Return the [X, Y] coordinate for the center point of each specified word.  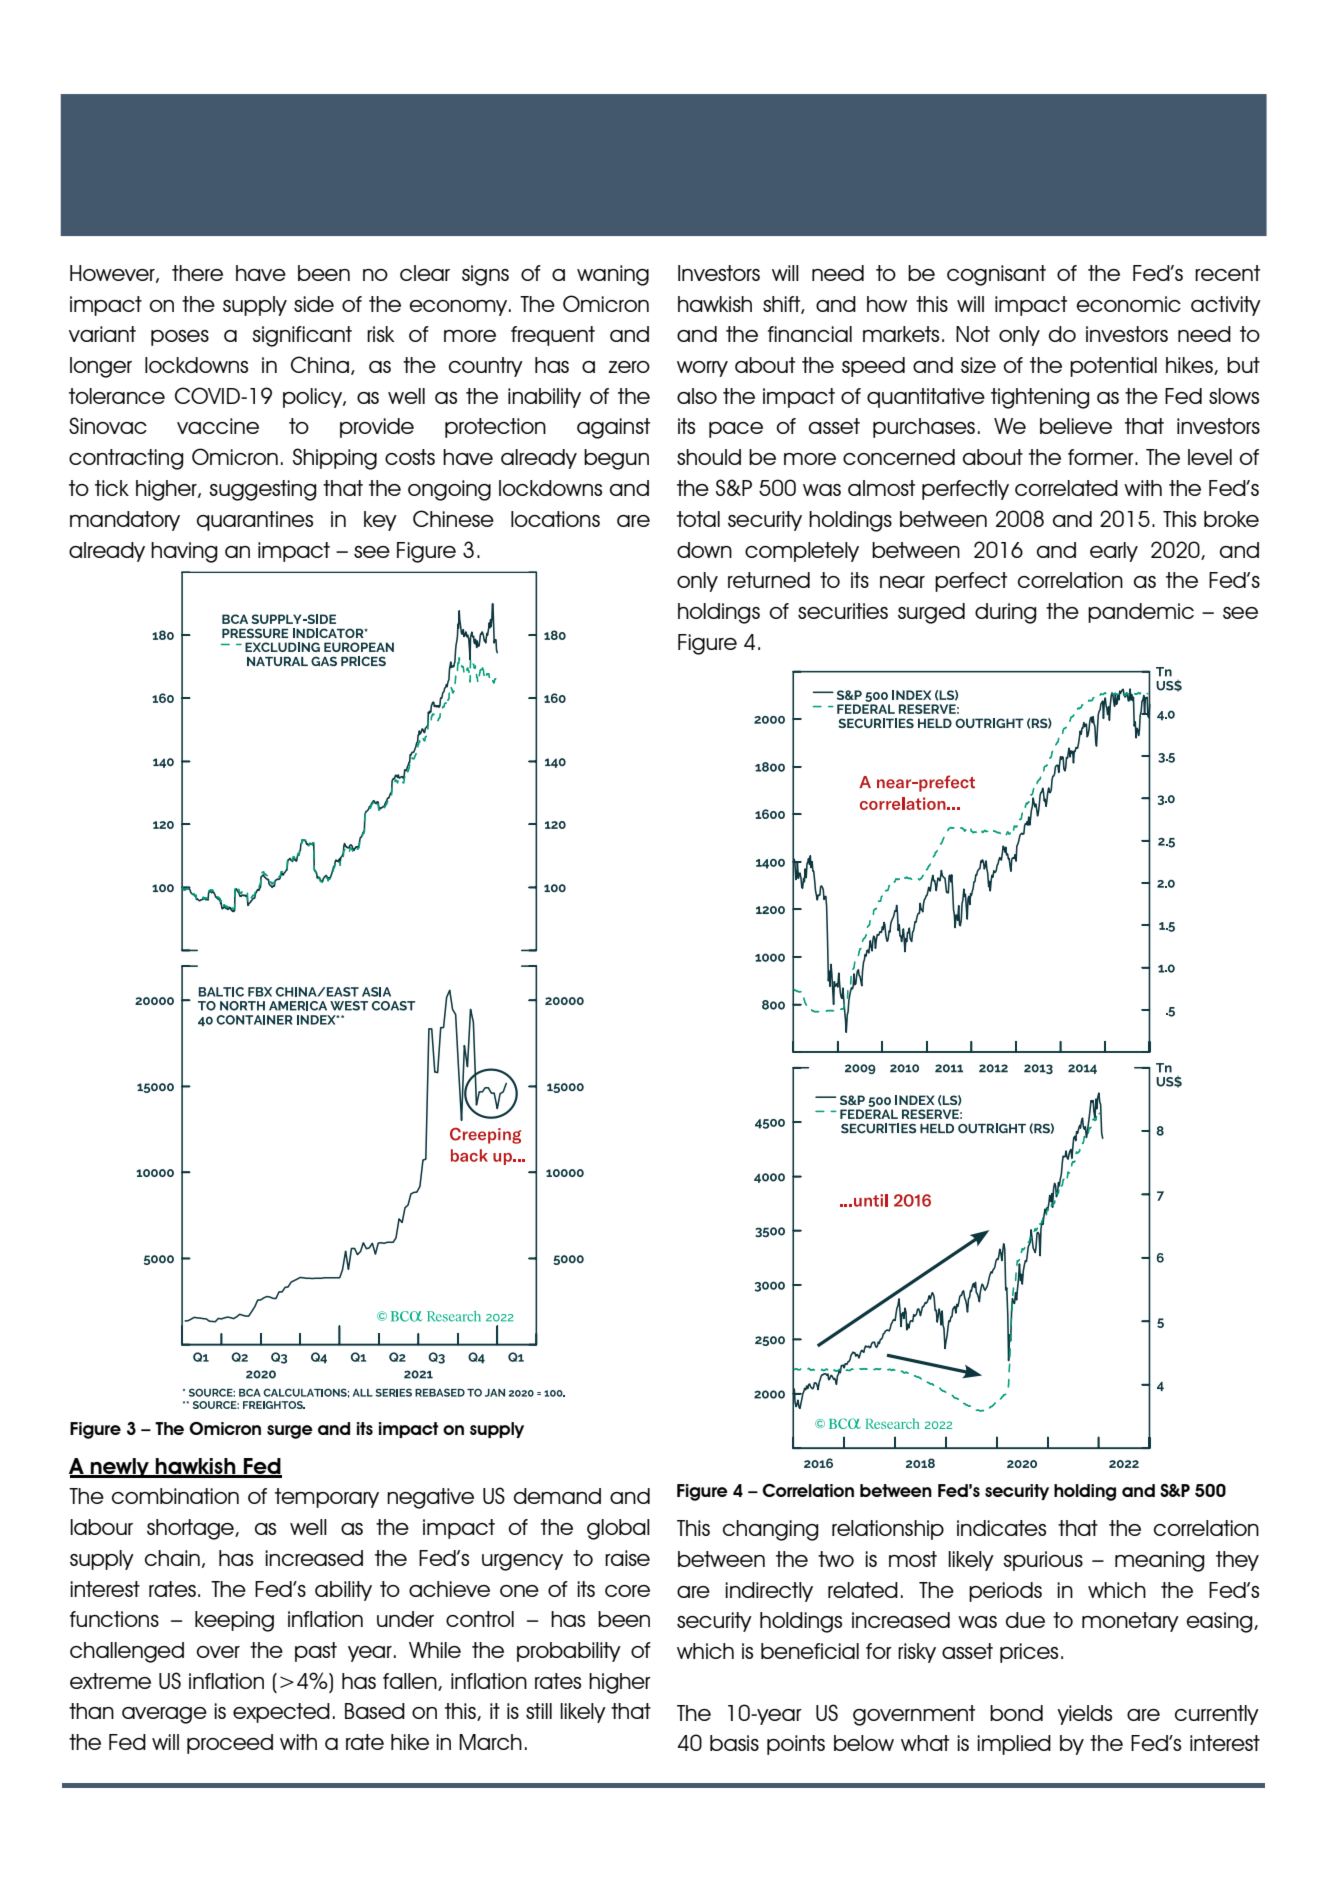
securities [843, 611]
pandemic [1141, 613]
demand [557, 1496]
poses [180, 338]
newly [119, 1468]
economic [1129, 304]
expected [281, 1713]
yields [1084, 1715]
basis [734, 1743]
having [184, 552]
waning [613, 275]
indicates [1001, 1528]
